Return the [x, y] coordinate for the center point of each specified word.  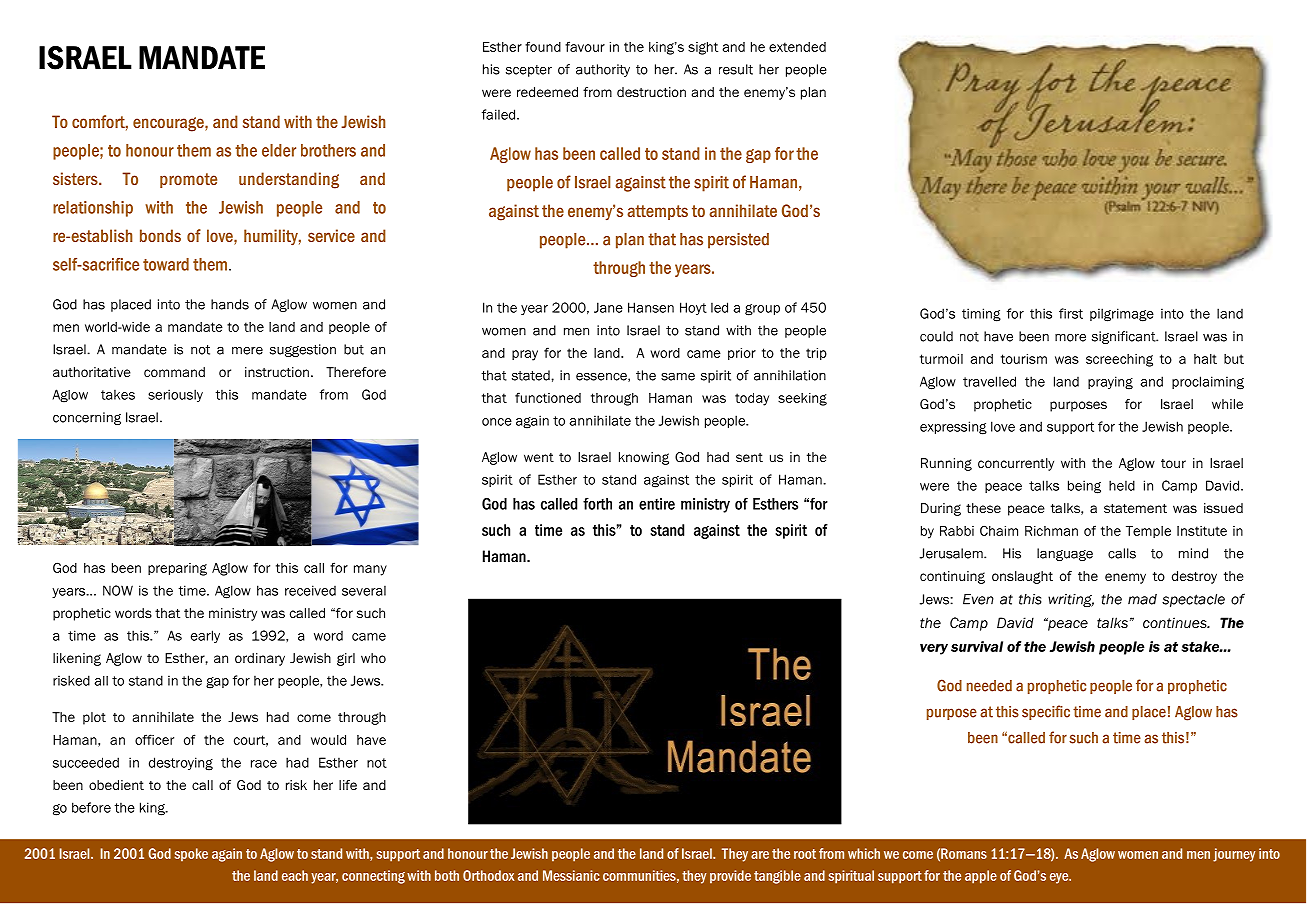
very [934, 649]
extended [797, 47]
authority [603, 70]
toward [166, 264]
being [1084, 487]
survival [977, 646]
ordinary [260, 659]
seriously [175, 395]
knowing [644, 458]
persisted [738, 241]
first [1071, 313]
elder [279, 150]
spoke [191, 854]
